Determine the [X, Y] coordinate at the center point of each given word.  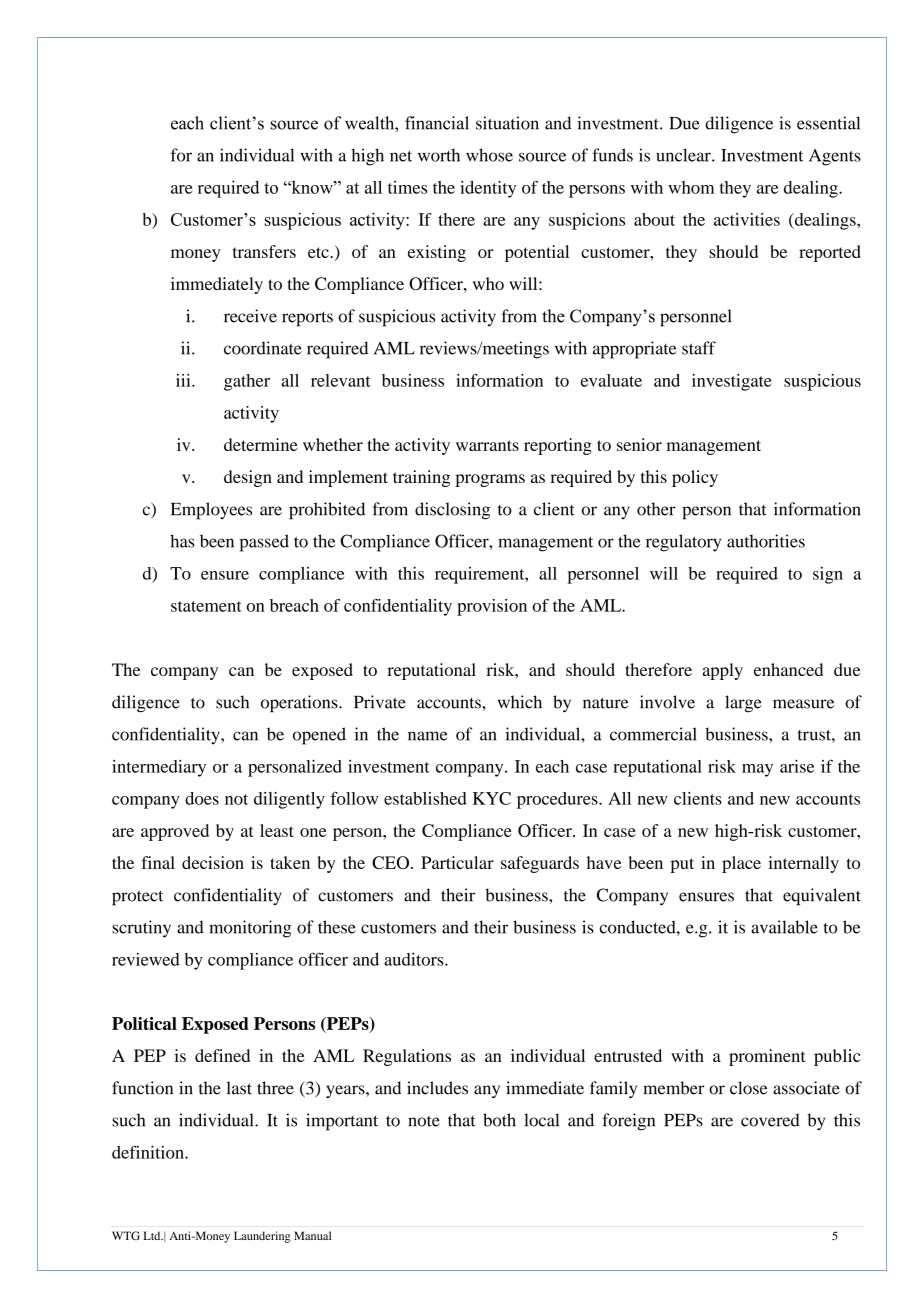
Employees [211, 511]
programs [490, 480]
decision [213, 862]
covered [770, 1120]
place [741, 864]
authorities [766, 541]
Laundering [262, 1237]
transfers [264, 251]
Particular [457, 862]
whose [489, 155]
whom [691, 187]
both [499, 1120]
